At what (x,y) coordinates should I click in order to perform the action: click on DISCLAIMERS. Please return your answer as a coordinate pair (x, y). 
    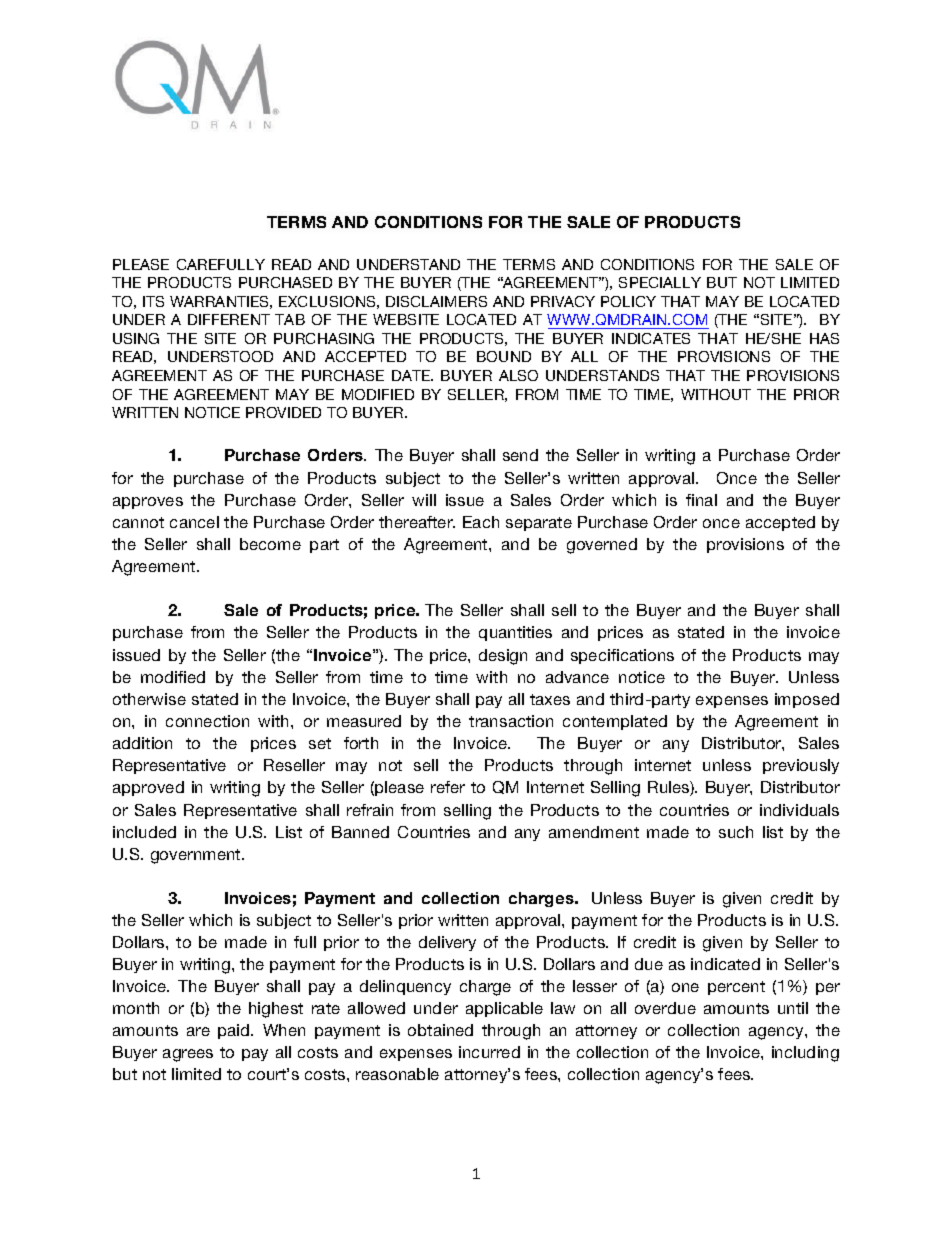
    Looking at the image, I should click on (436, 301).
